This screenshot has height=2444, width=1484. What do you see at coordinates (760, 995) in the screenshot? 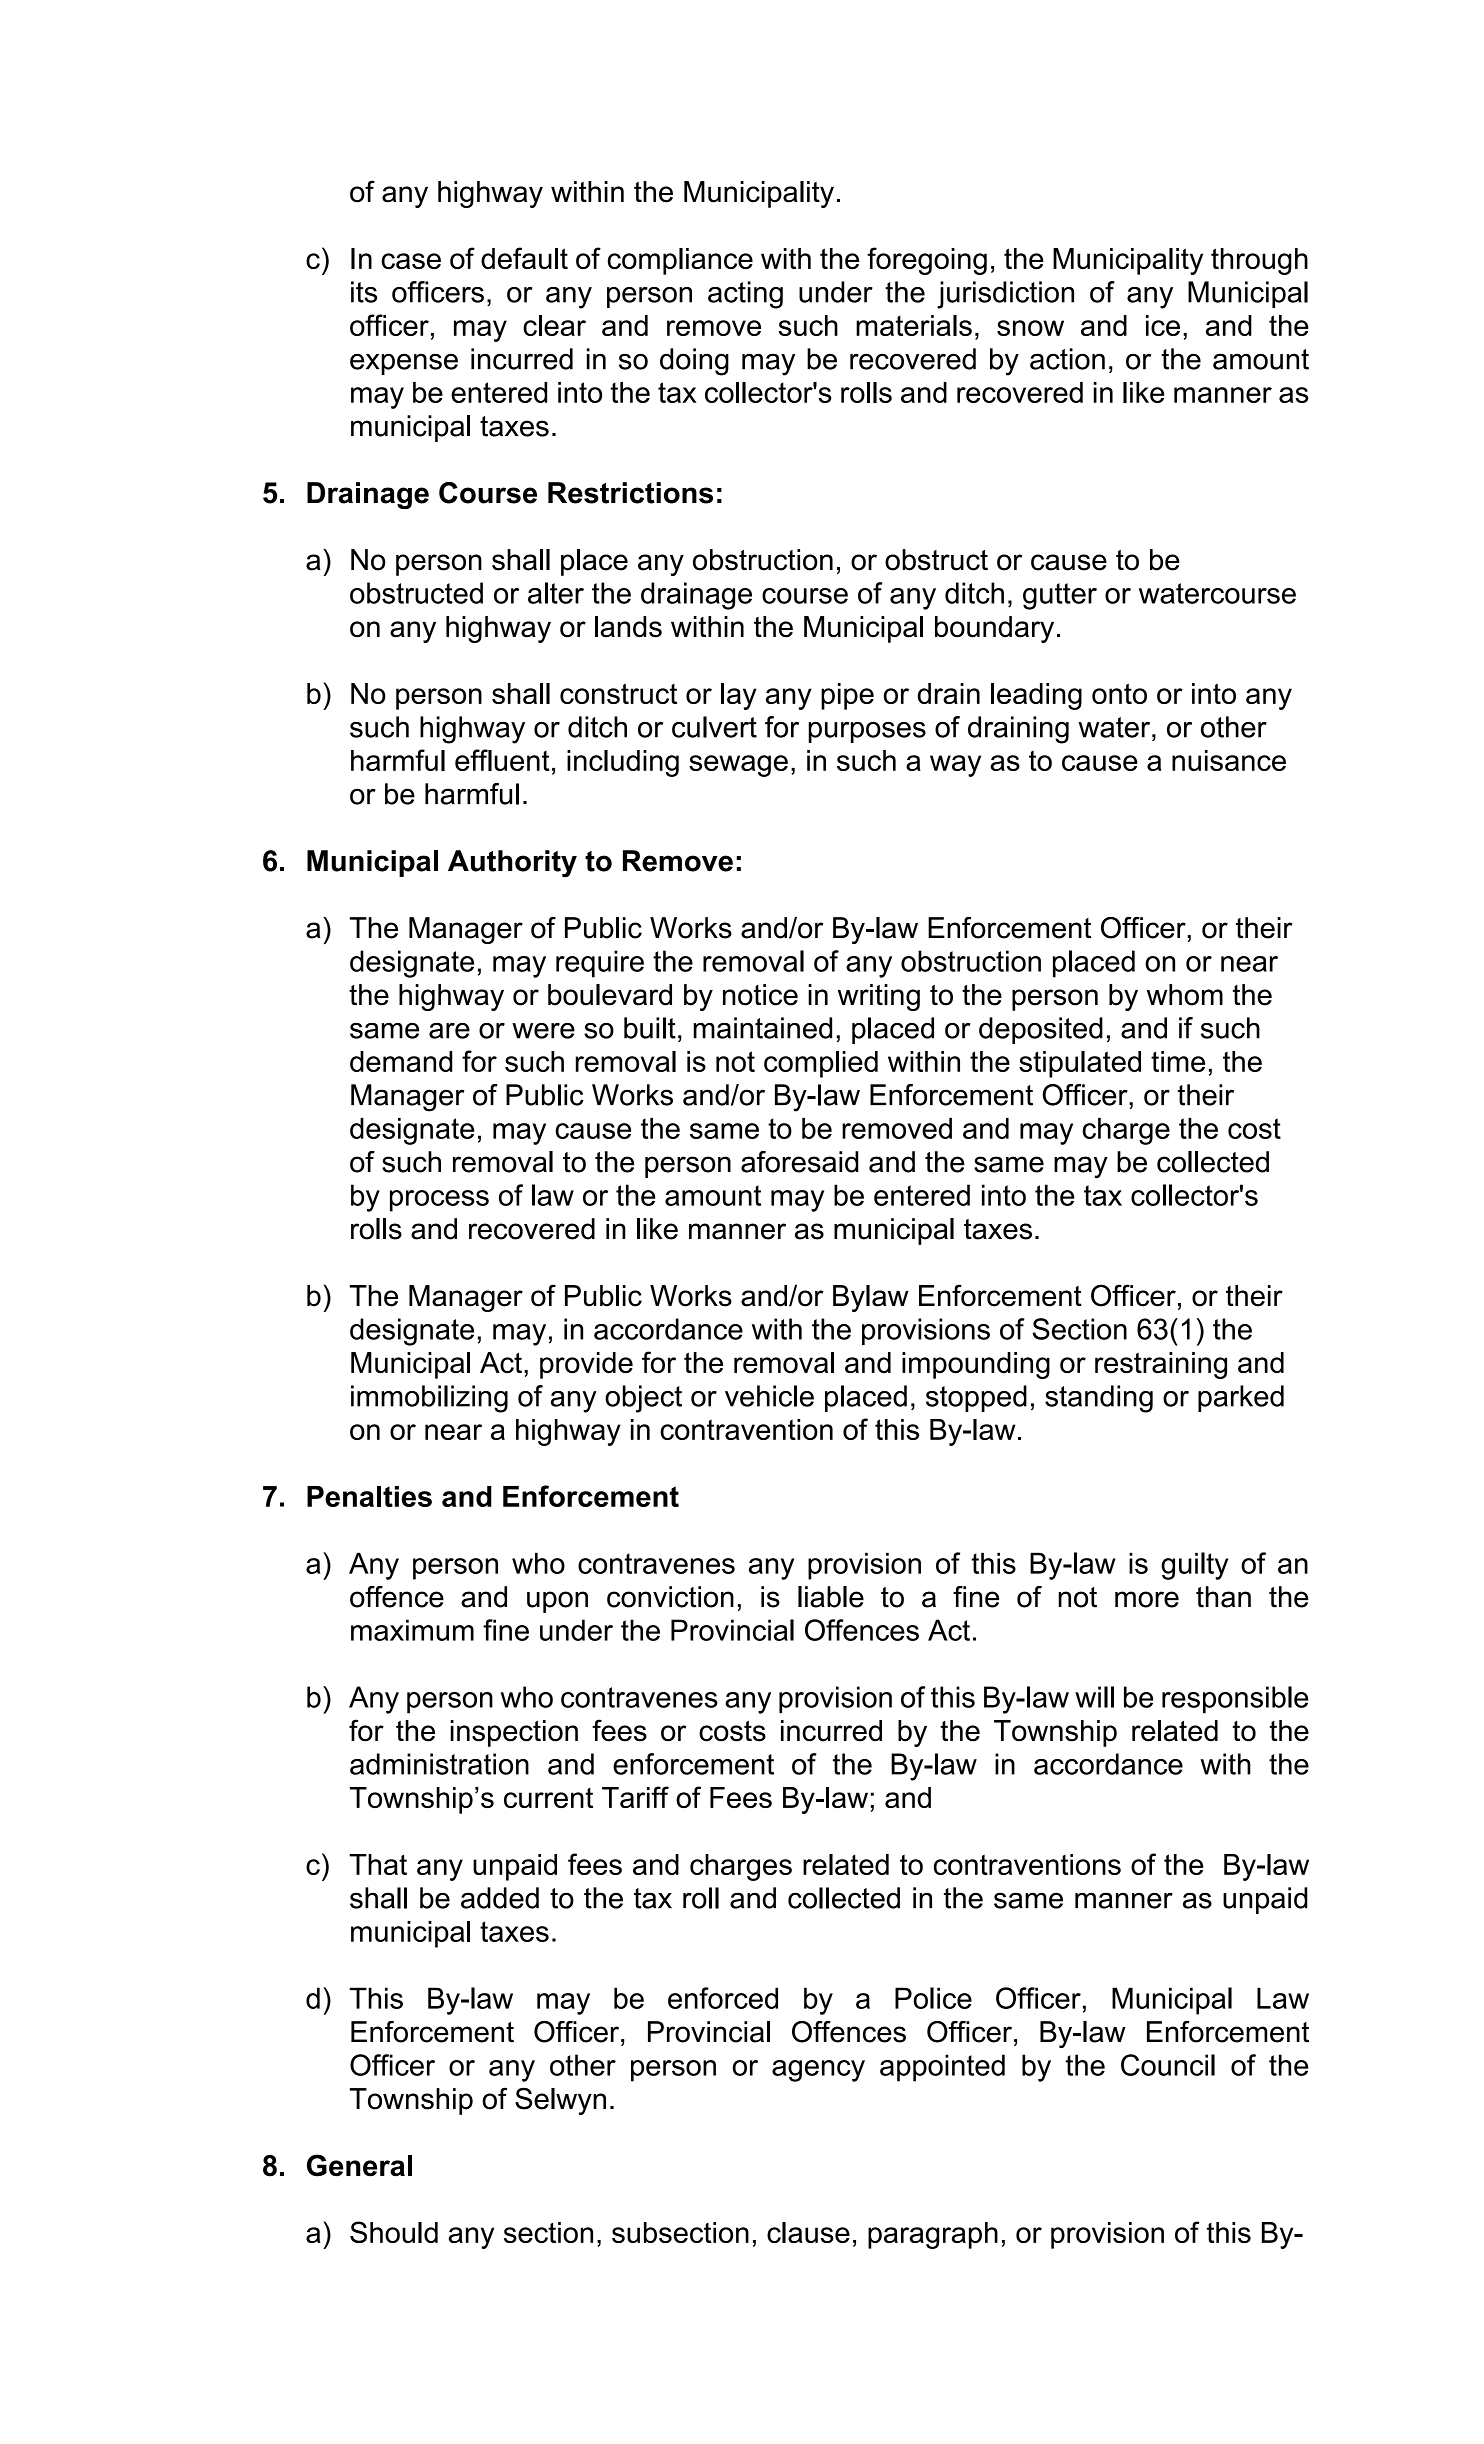
I see `notice` at bounding box center [760, 995].
